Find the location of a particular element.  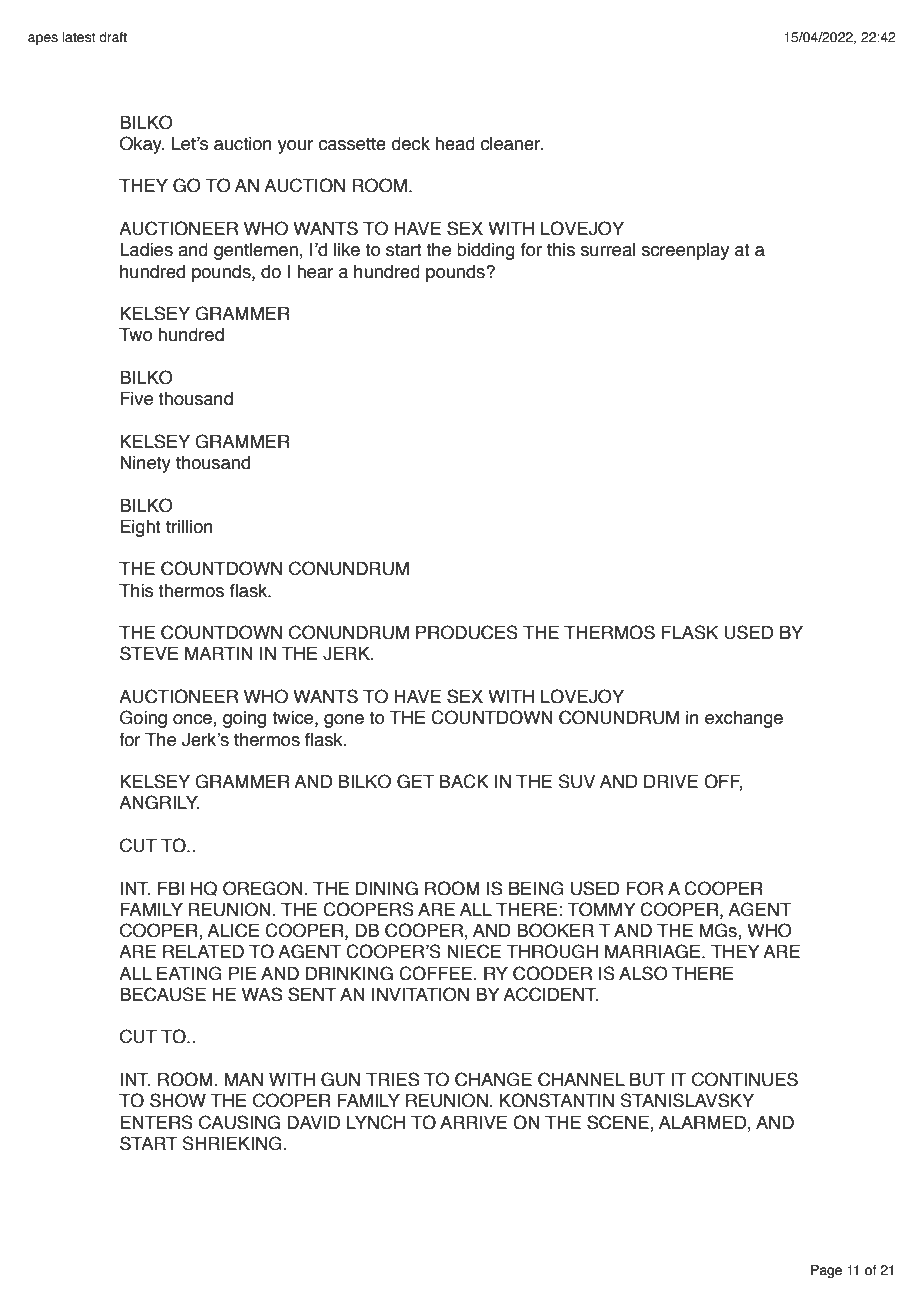

head is located at coordinates (455, 144).
